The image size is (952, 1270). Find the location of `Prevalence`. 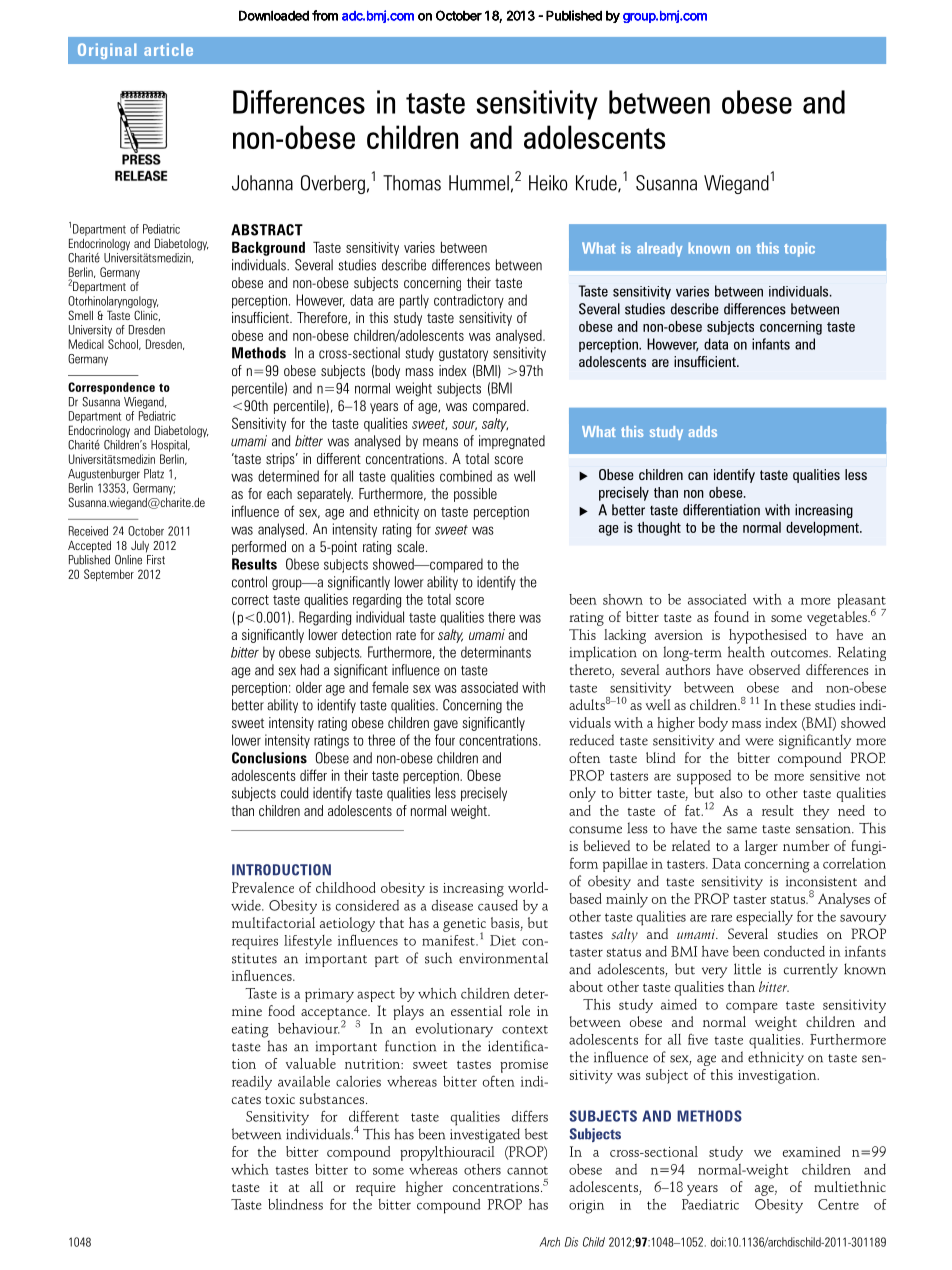

Prevalence is located at coordinates (263, 887).
